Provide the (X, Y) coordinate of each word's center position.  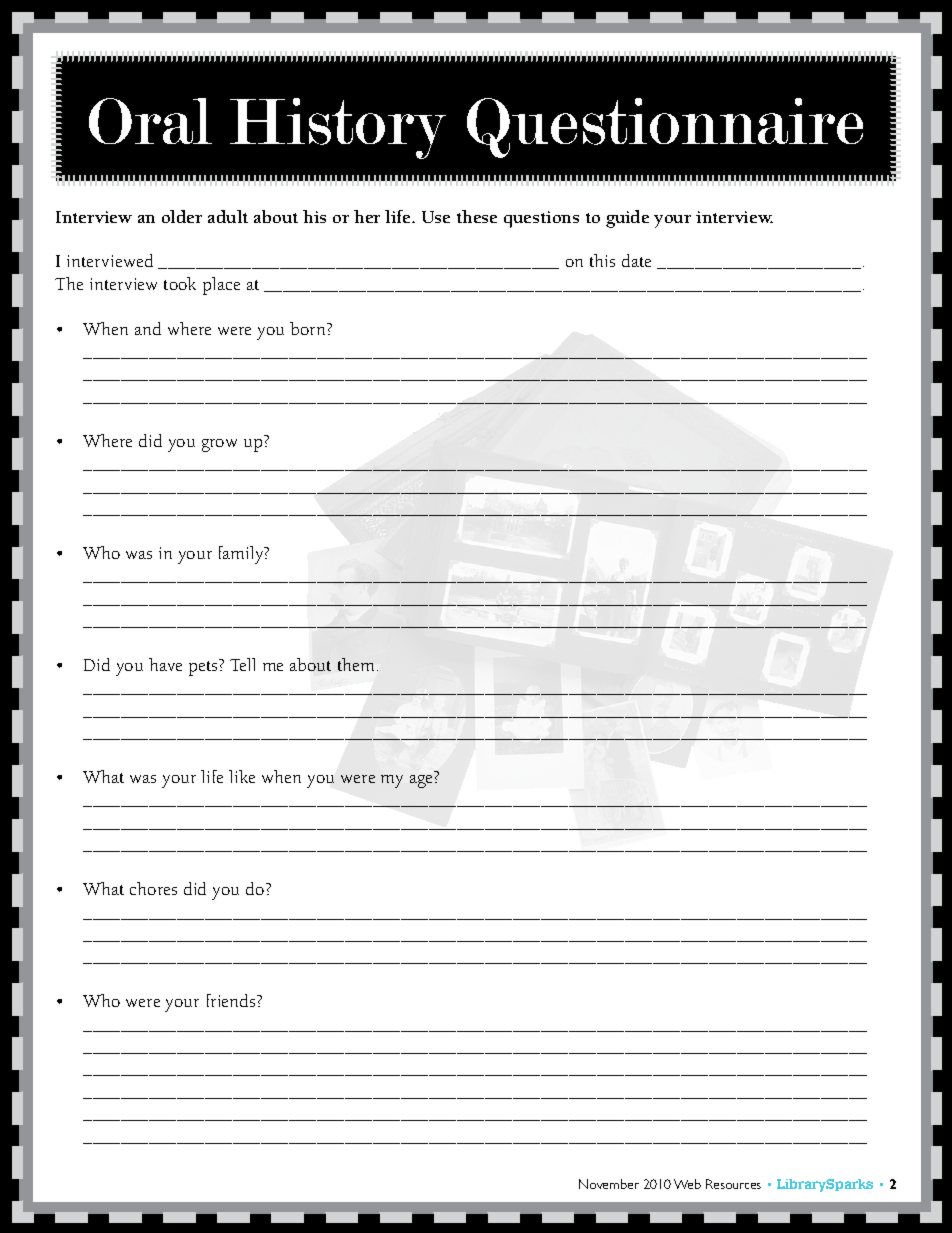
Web (687, 1184)
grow (219, 445)
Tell (242, 664)
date (636, 260)
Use (436, 217)
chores (153, 888)
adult (228, 216)
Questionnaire (665, 128)
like (242, 776)
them (358, 664)
